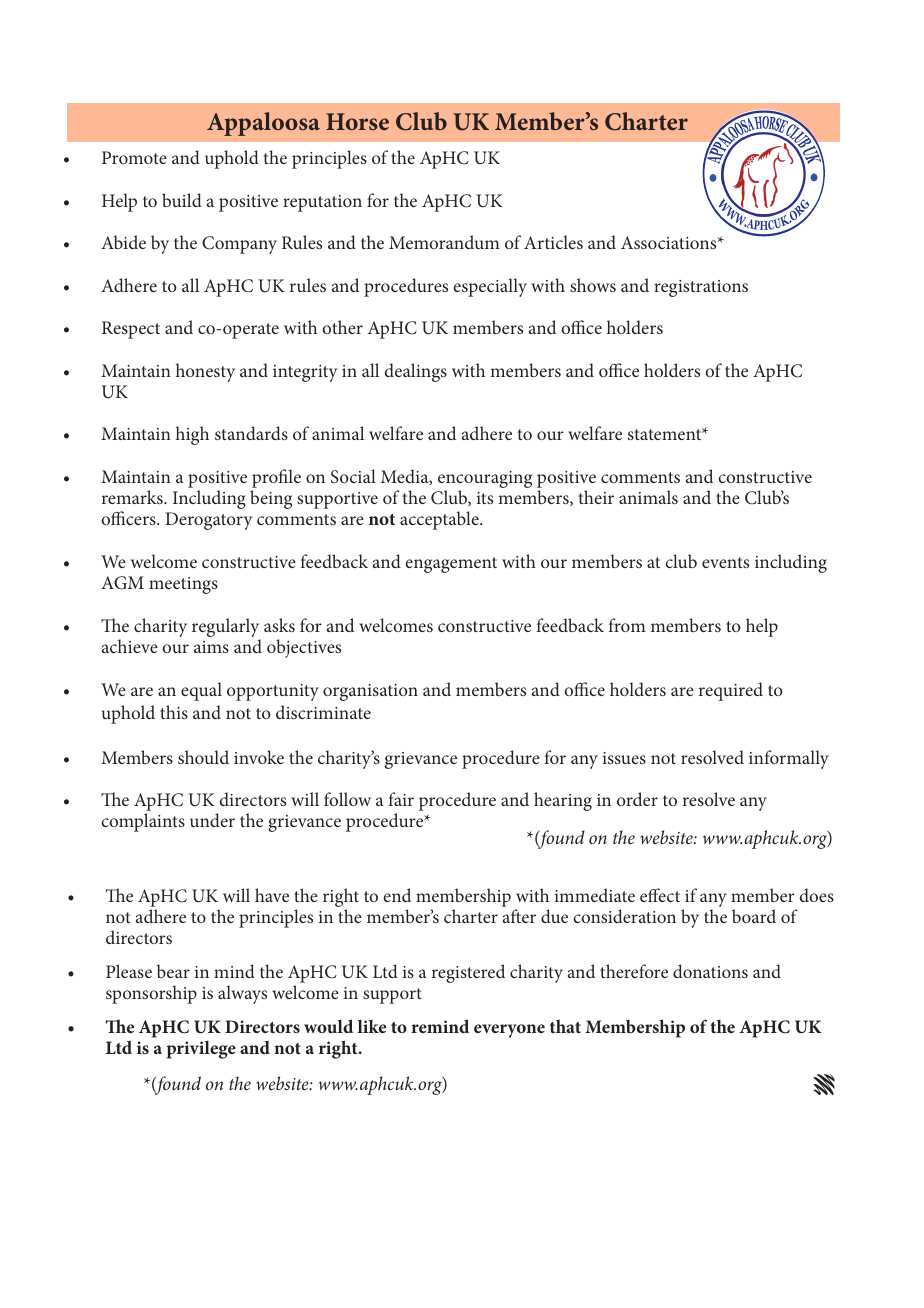  Describe the element at coordinates (201, 1050) in the screenshot. I see `privilege` at that location.
